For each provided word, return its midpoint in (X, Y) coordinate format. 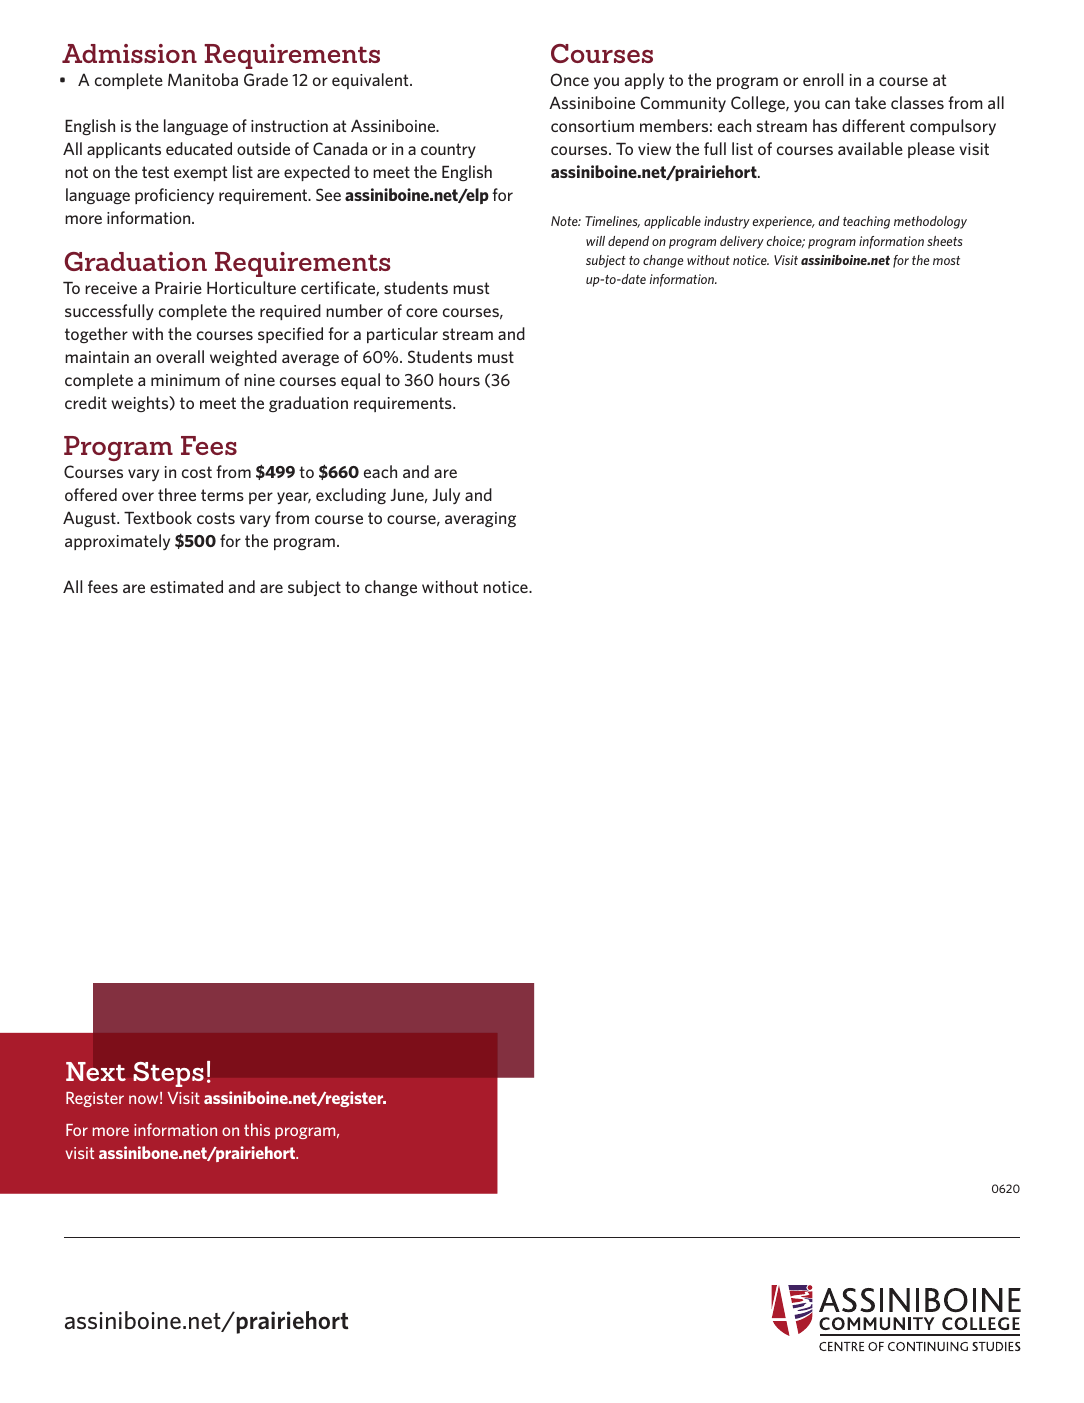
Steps (168, 1074)
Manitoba (203, 79)
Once (570, 79)
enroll (823, 79)
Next (96, 1071)
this (257, 1129)
